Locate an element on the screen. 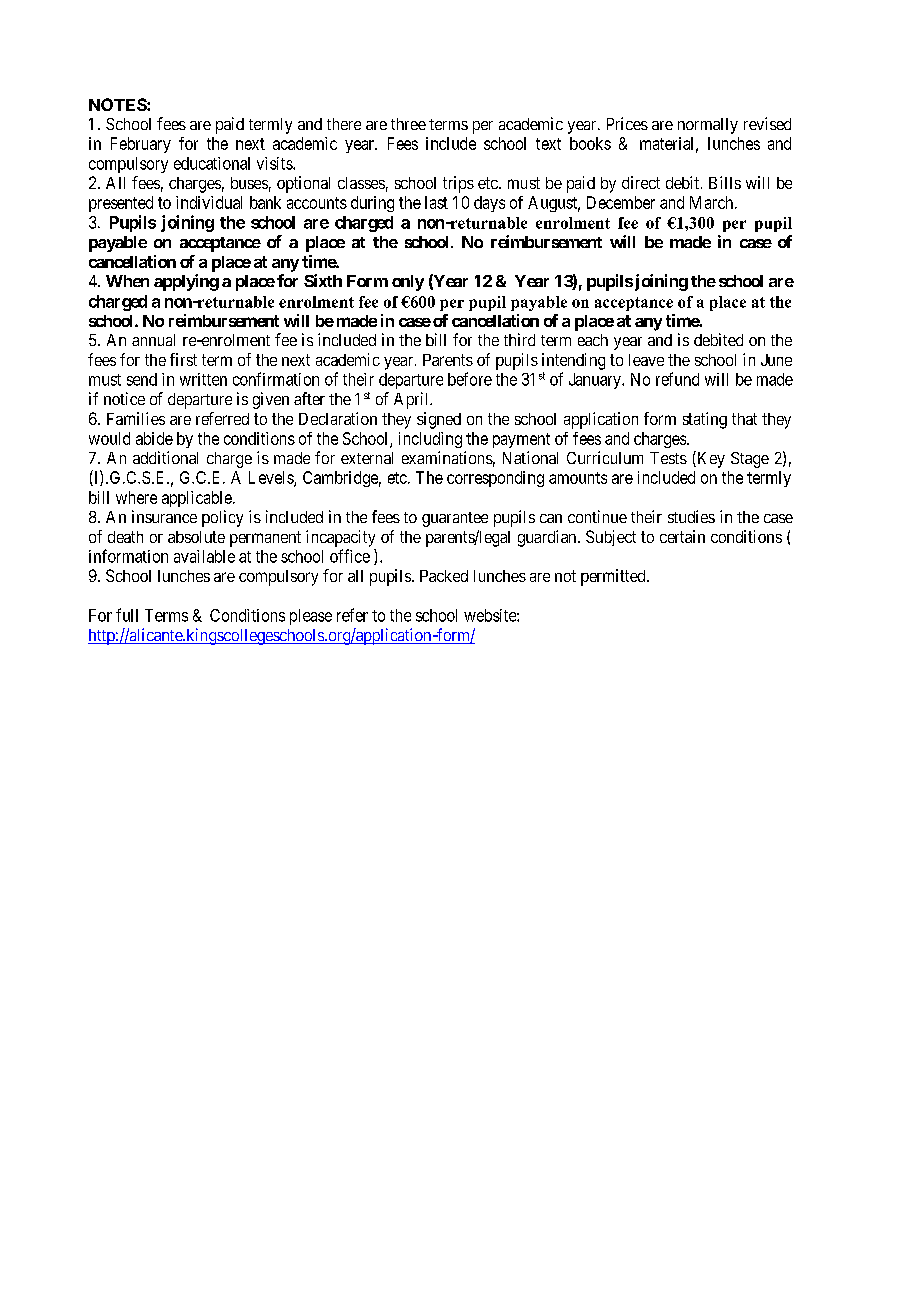 The height and width of the screenshot is (1308, 924). Packed is located at coordinates (444, 576).
